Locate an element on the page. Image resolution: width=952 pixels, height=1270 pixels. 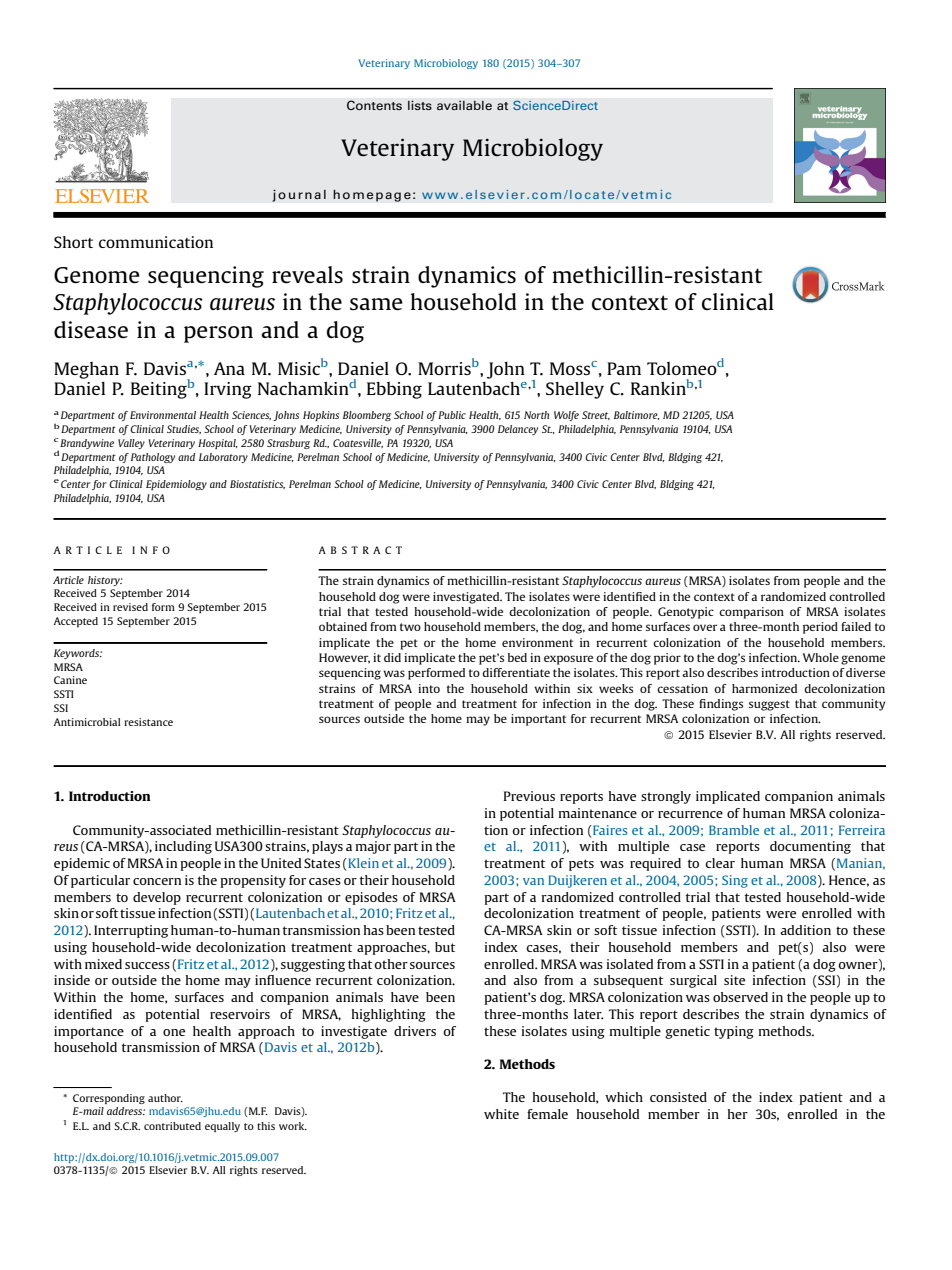
Short is located at coordinates (73, 242).
